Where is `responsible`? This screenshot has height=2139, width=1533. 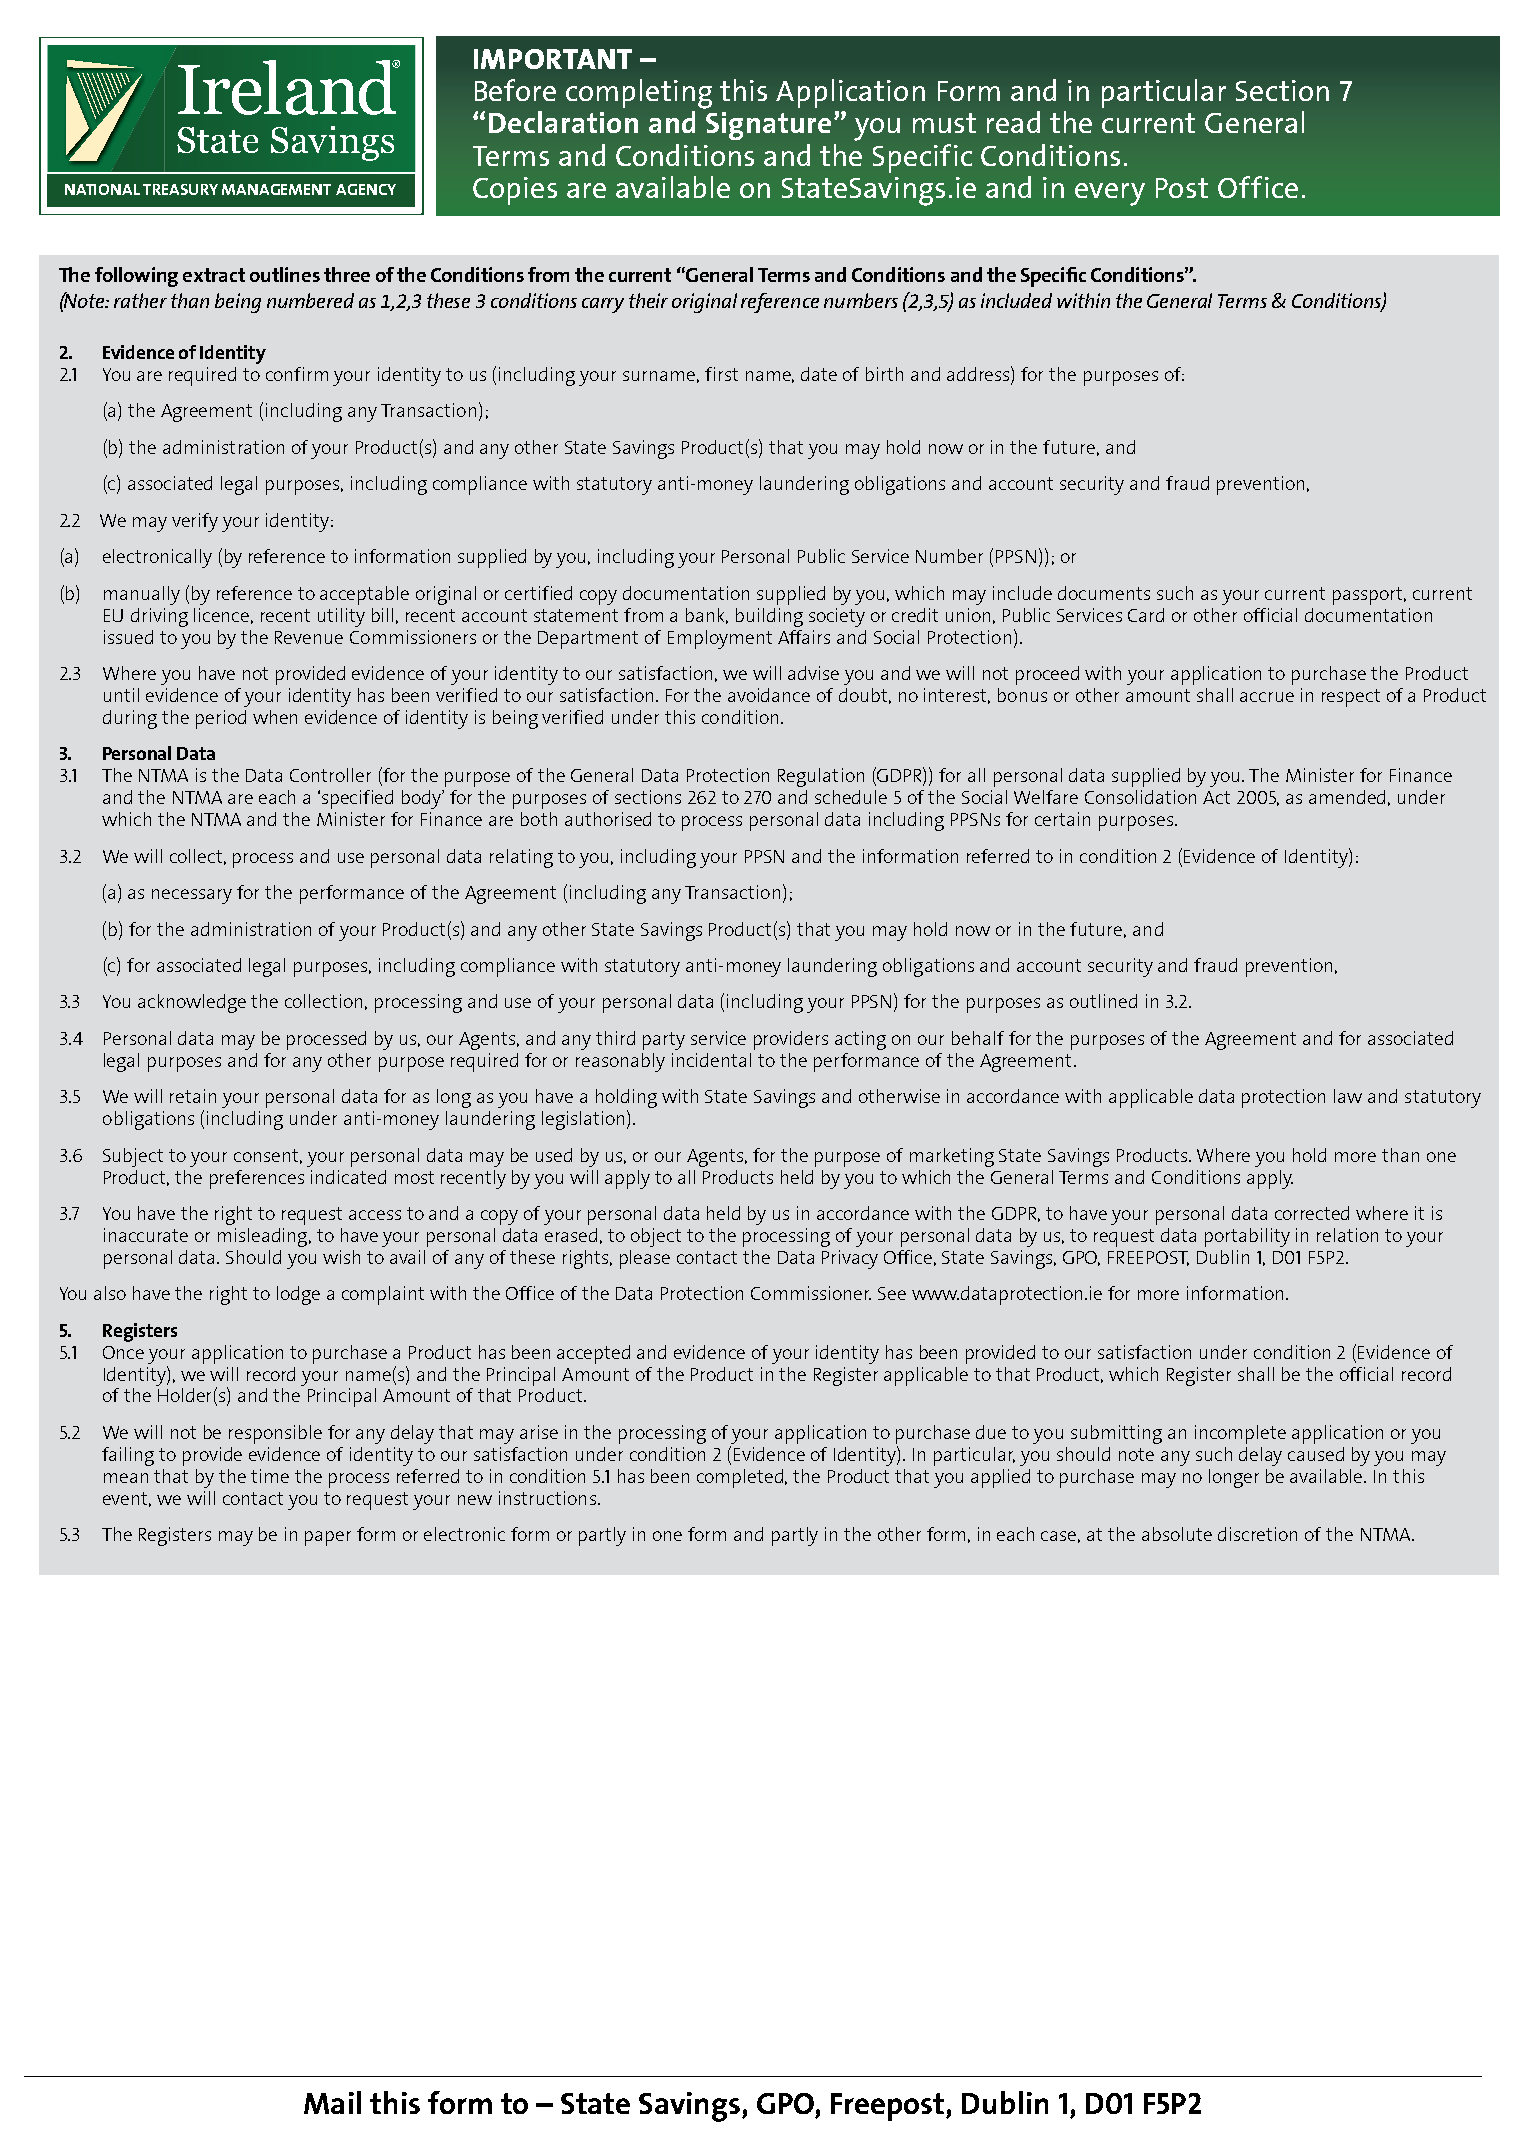
responsible is located at coordinates (275, 1434).
